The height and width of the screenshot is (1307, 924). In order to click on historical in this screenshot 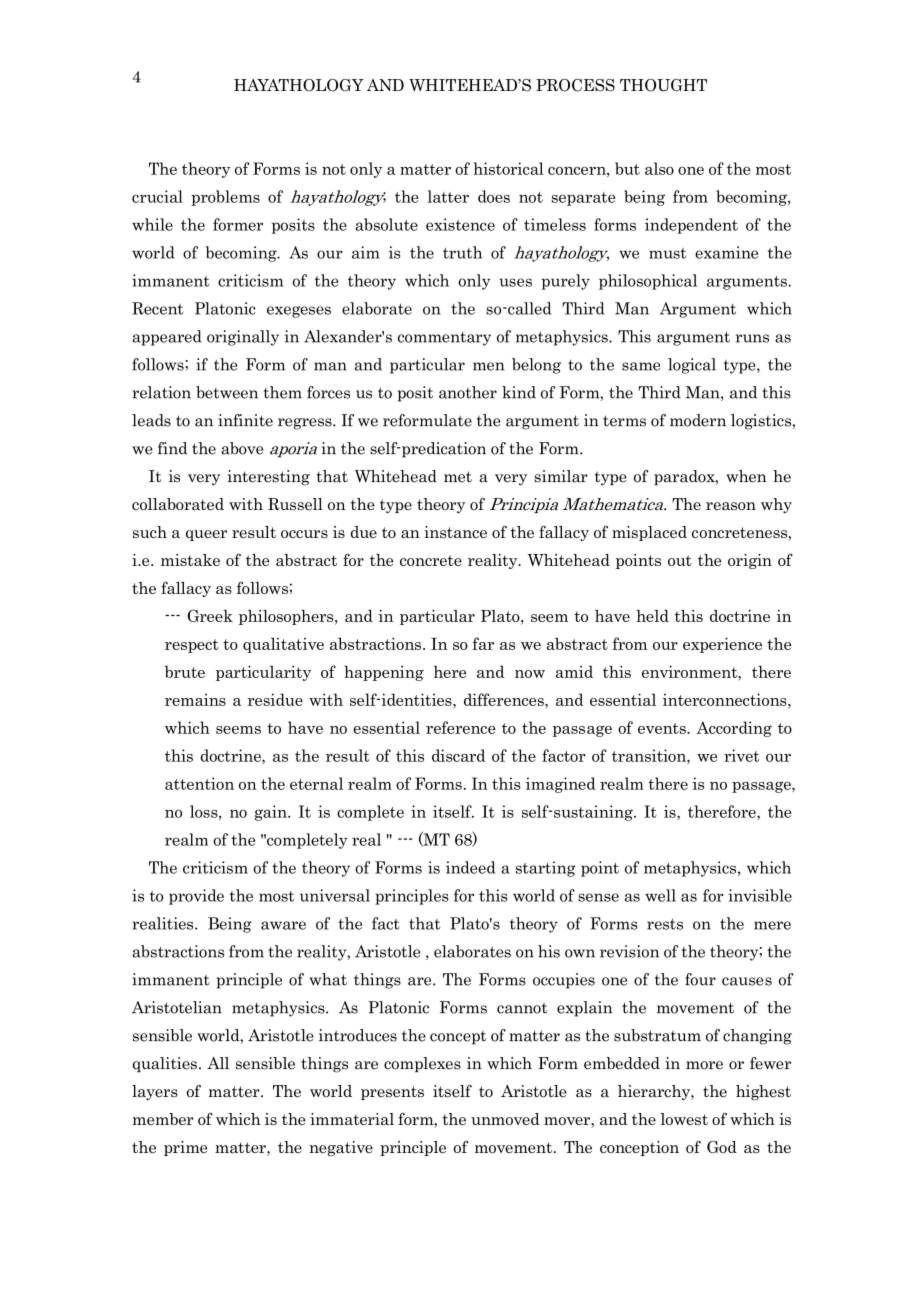, I will do `click(509, 168)`.
